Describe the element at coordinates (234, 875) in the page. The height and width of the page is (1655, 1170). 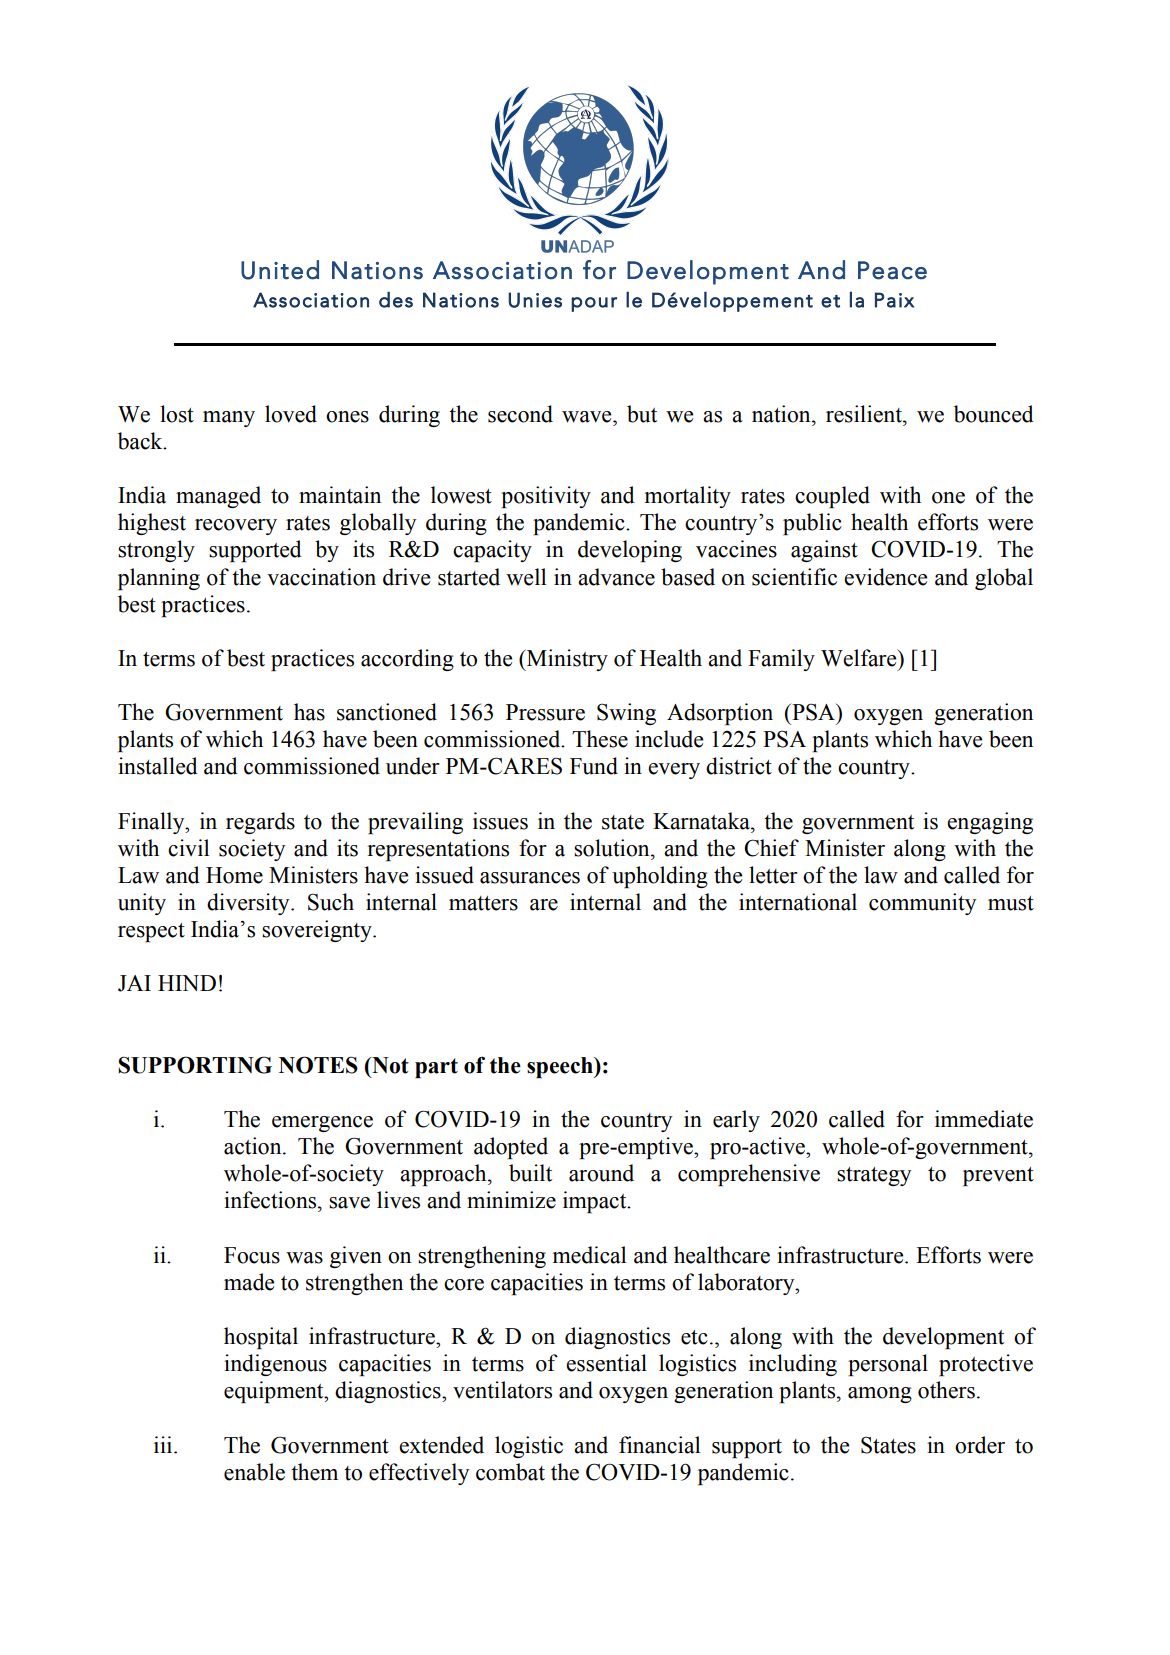
I see `Home` at that location.
